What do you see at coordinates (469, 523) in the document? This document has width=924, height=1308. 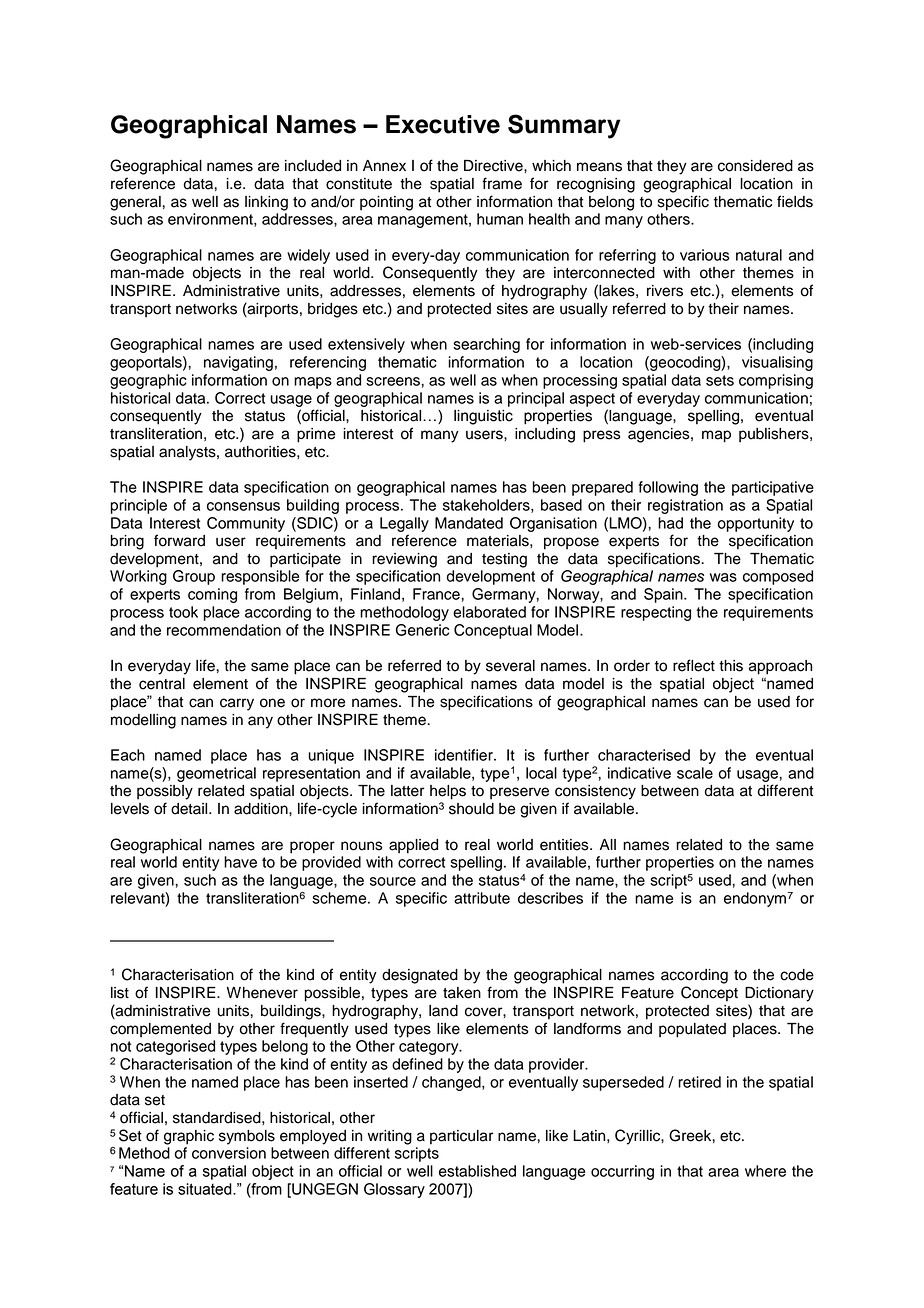 I see `Mandated` at bounding box center [469, 523].
